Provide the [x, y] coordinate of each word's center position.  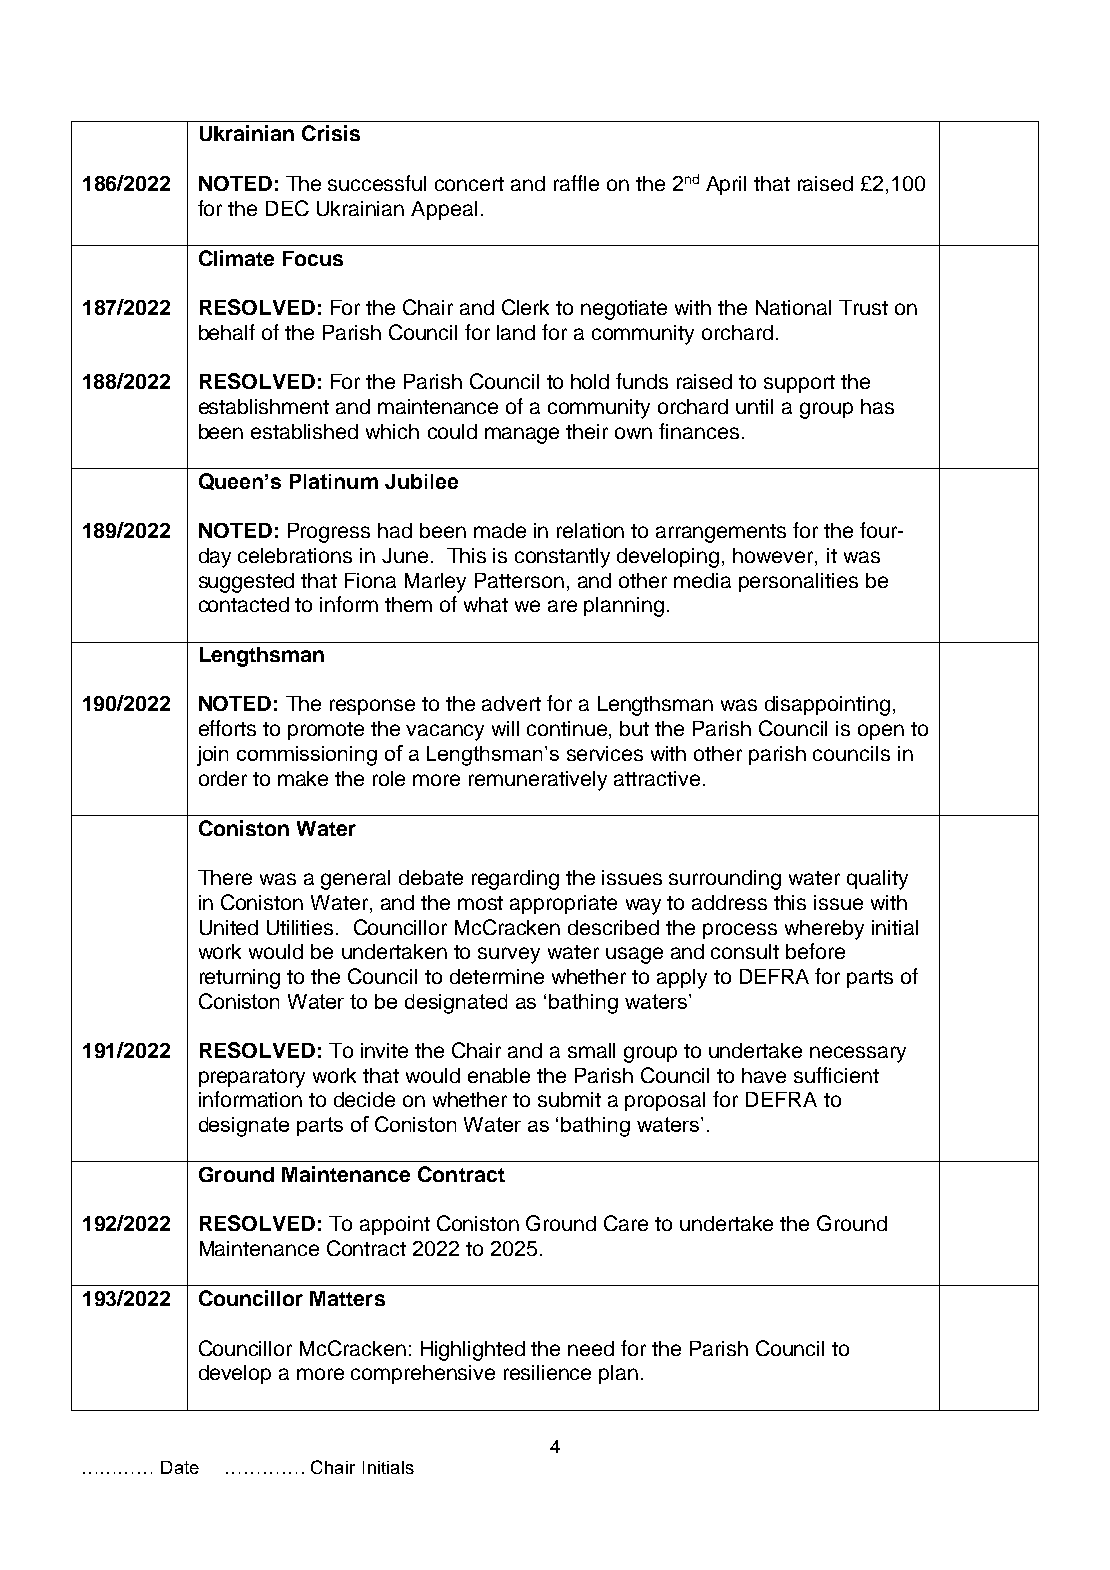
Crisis [331, 133]
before [815, 951]
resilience [547, 1372]
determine [497, 976]
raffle [576, 183]
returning [240, 979]
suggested [246, 583]
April [726, 185]
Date [180, 1467]
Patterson [519, 580]
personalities [798, 582]
